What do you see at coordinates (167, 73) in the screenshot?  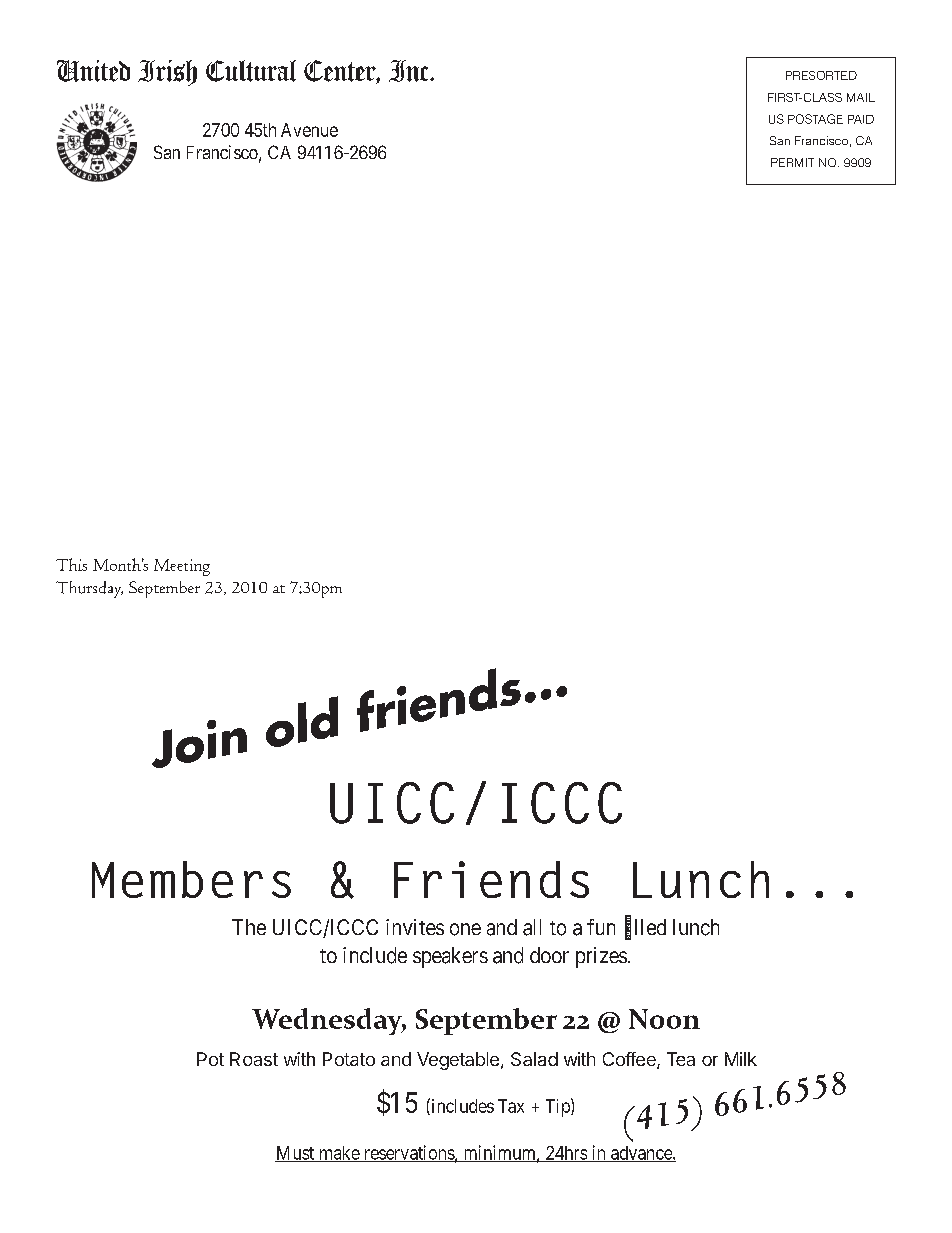 I see `Irish` at bounding box center [167, 73].
